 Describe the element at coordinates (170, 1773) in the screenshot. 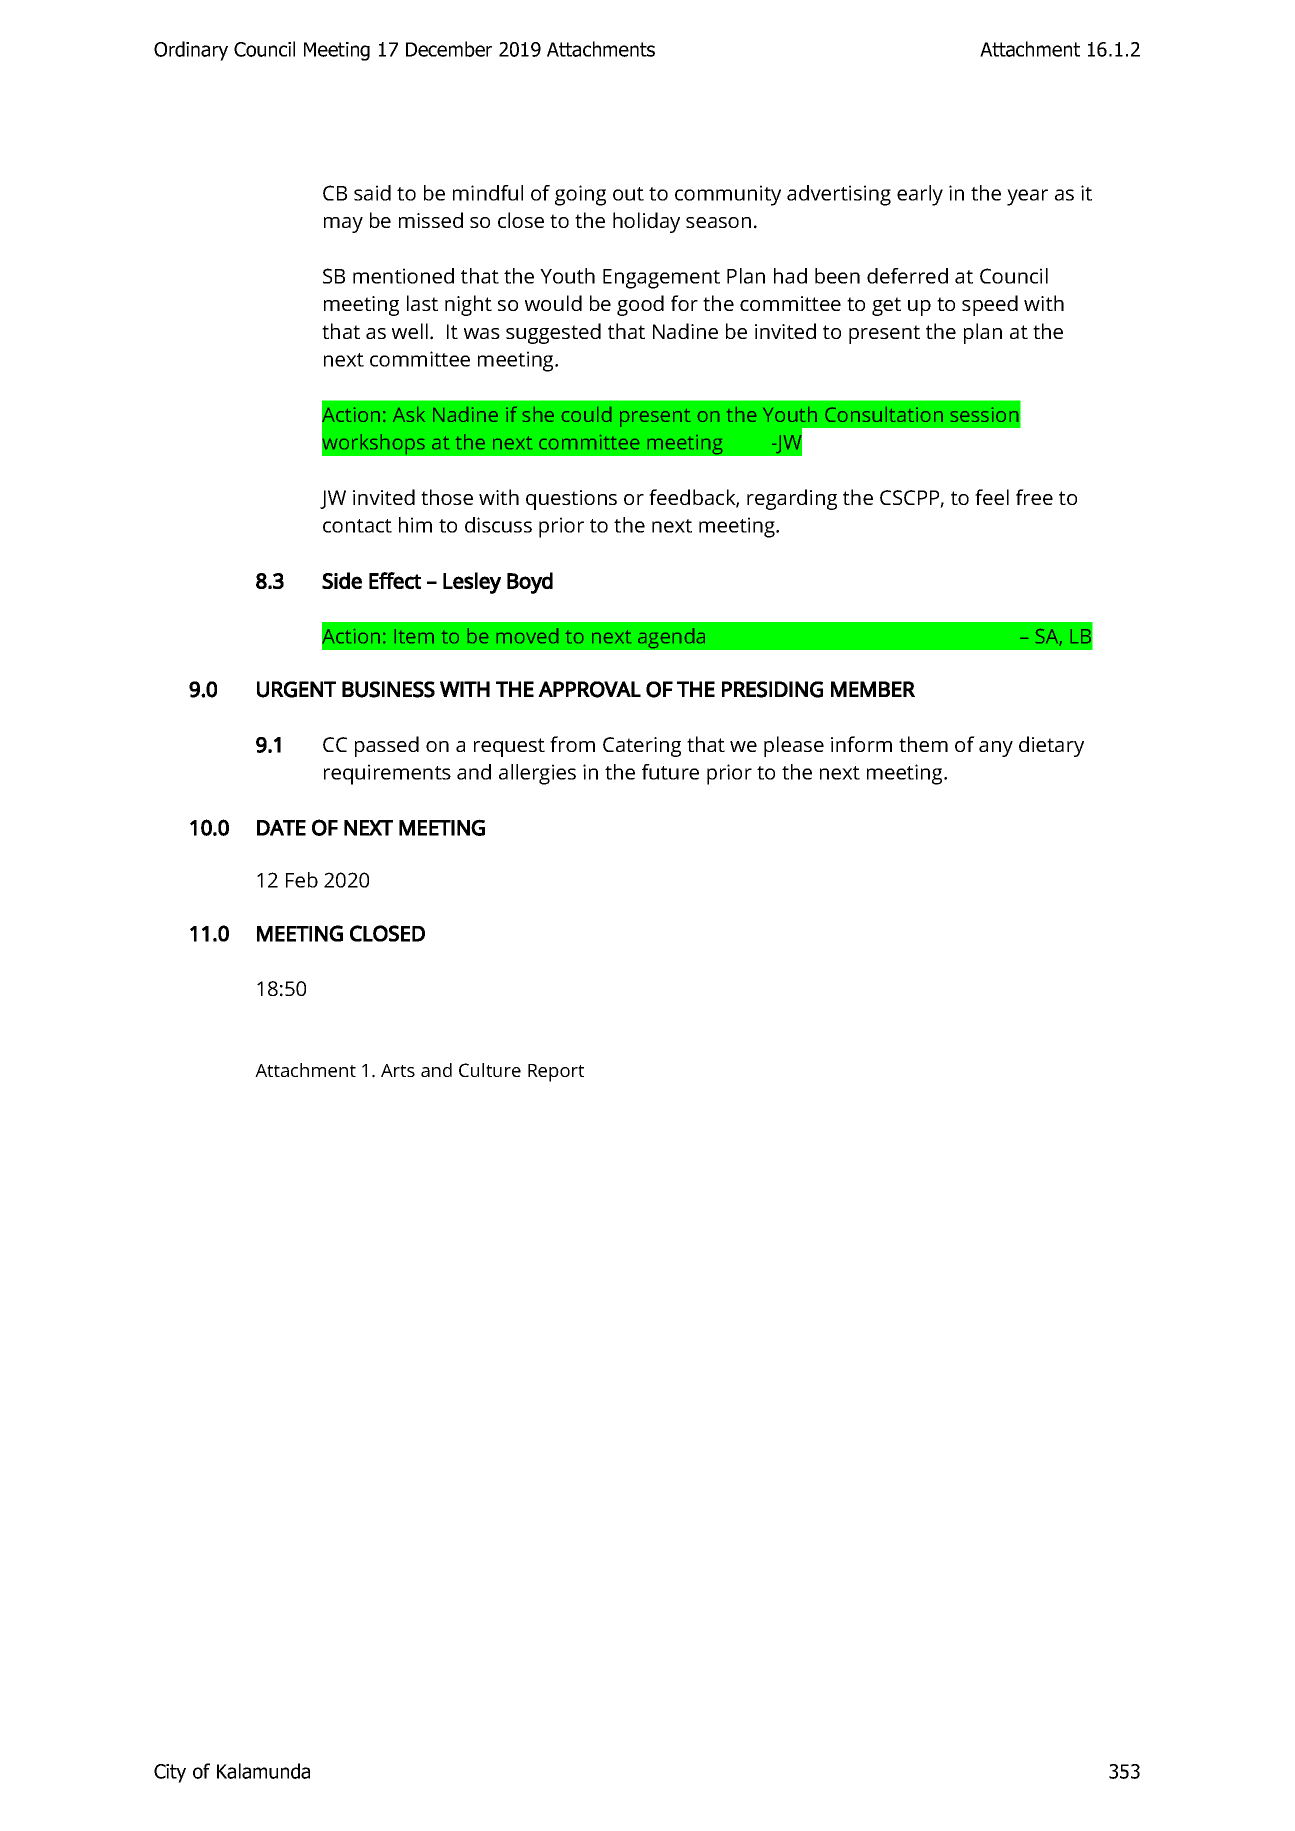

I see `City` at that location.
